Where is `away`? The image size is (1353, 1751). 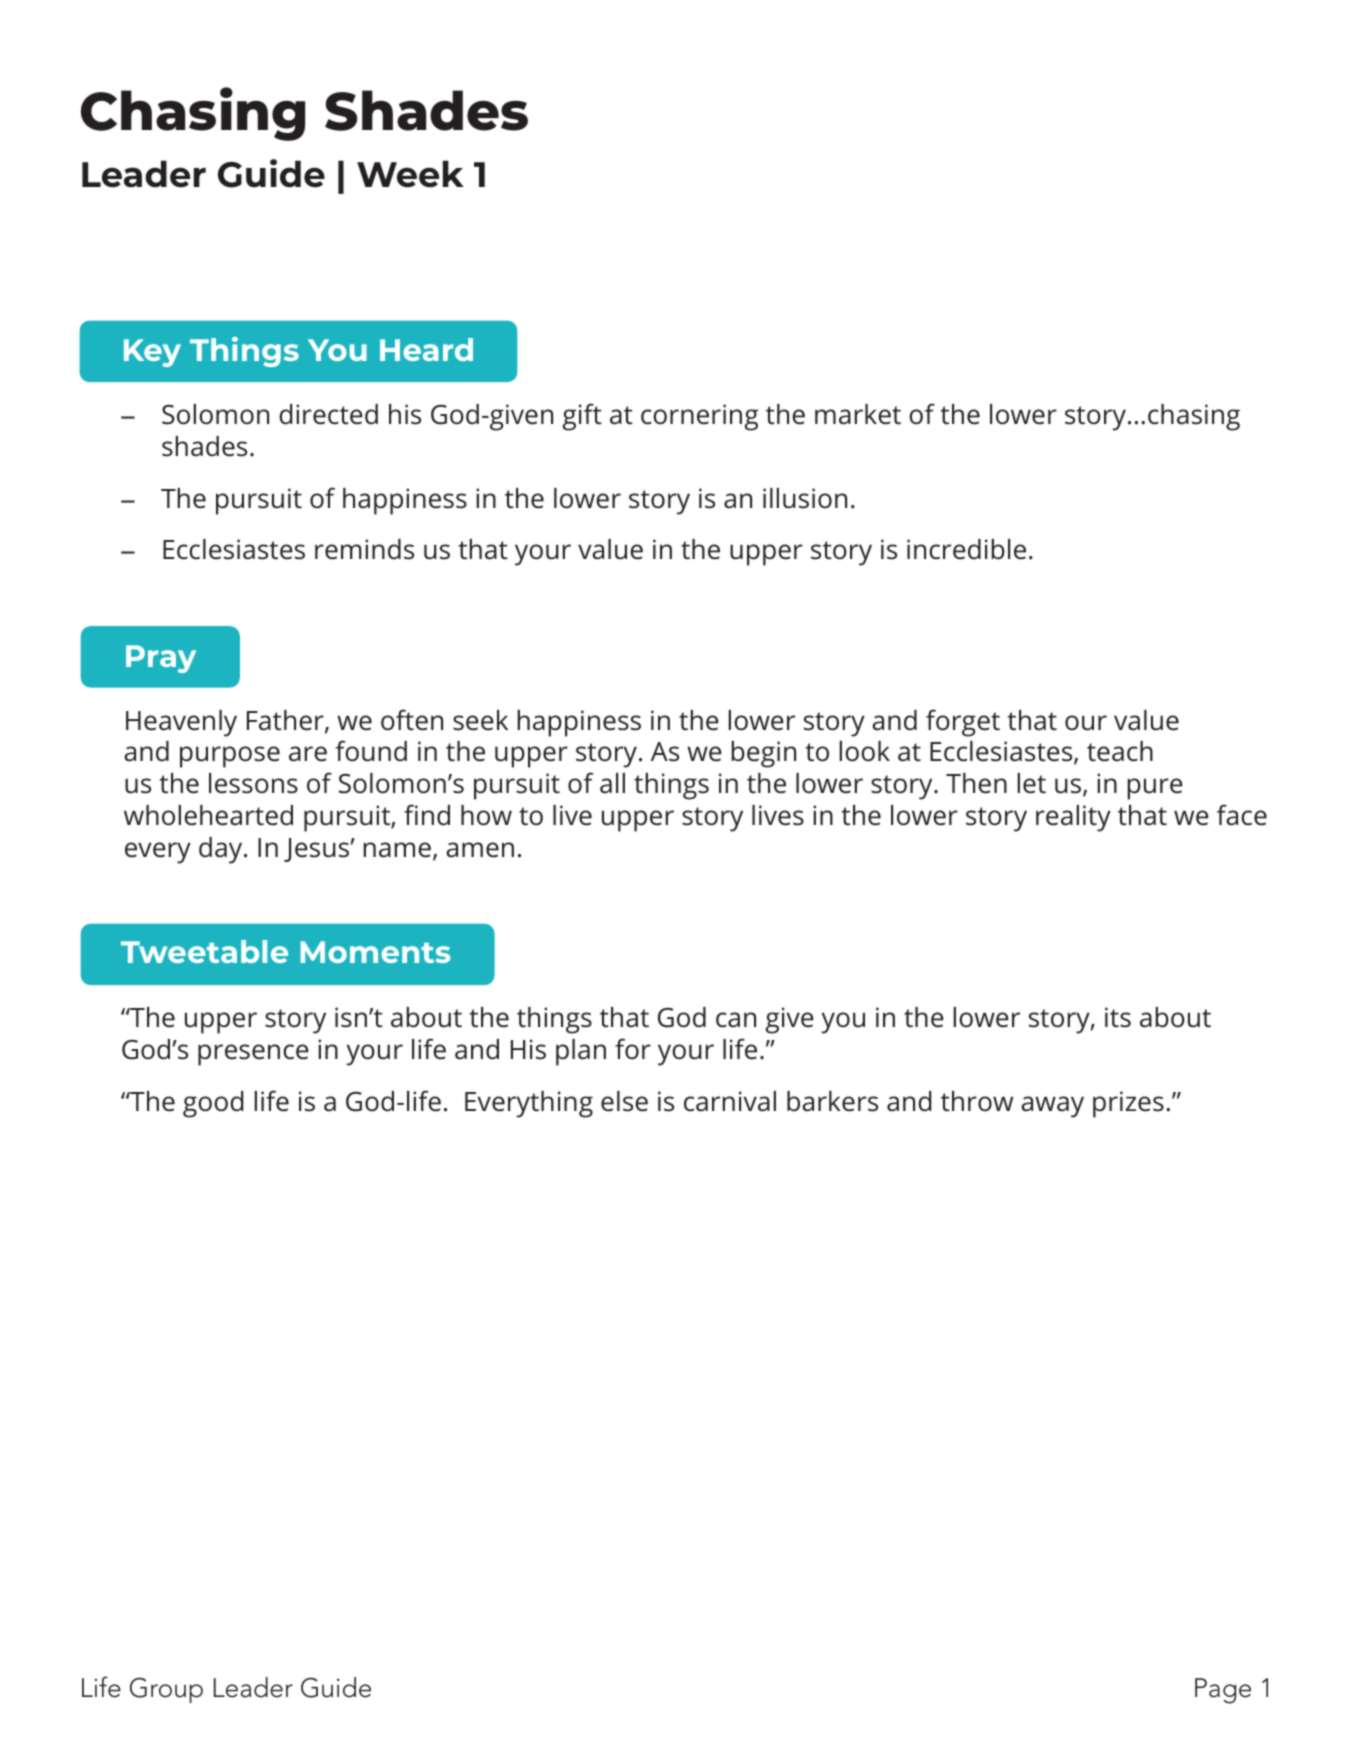
away is located at coordinates (1052, 1107).
